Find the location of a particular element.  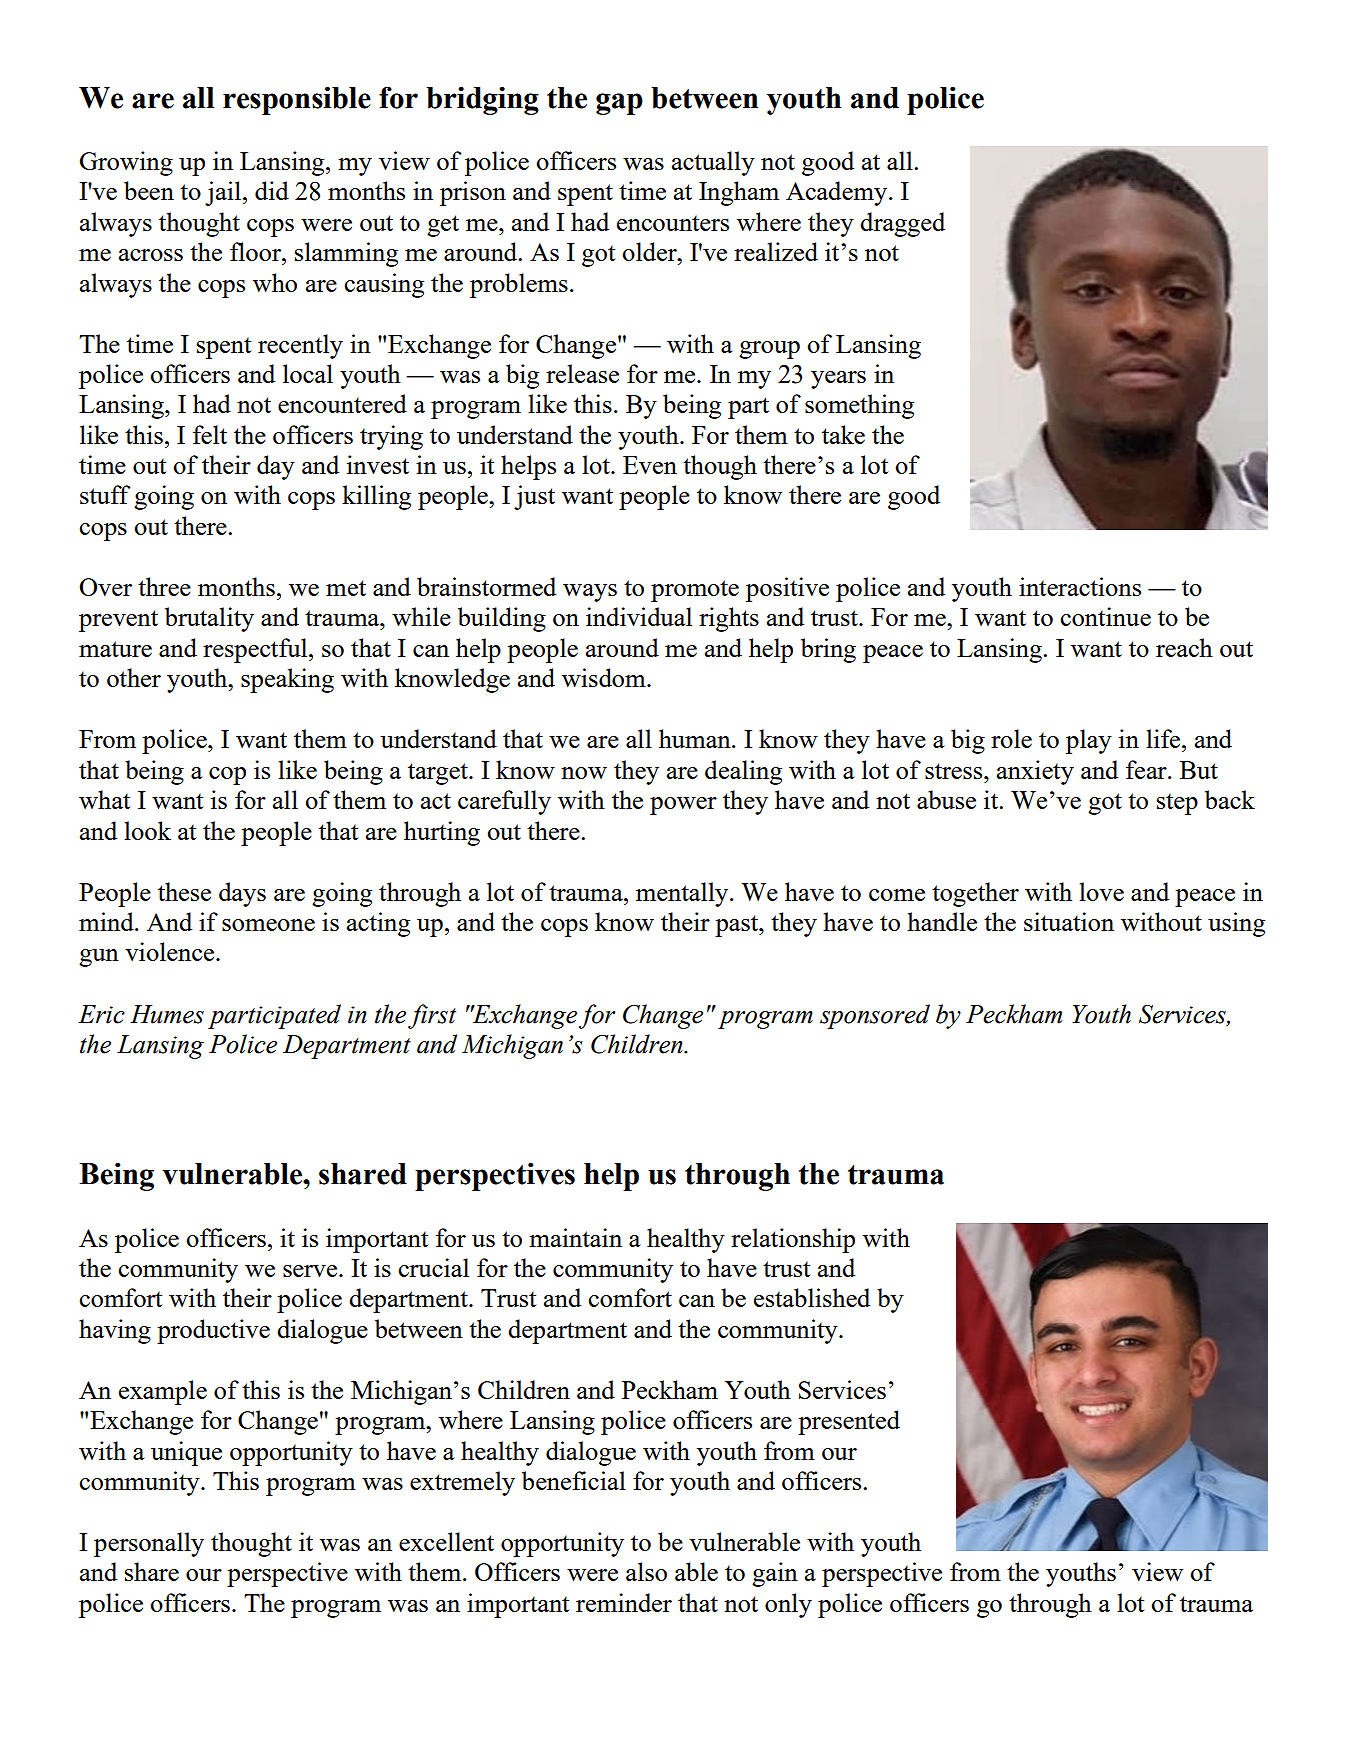

relationship is located at coordinates (793, 1240).
